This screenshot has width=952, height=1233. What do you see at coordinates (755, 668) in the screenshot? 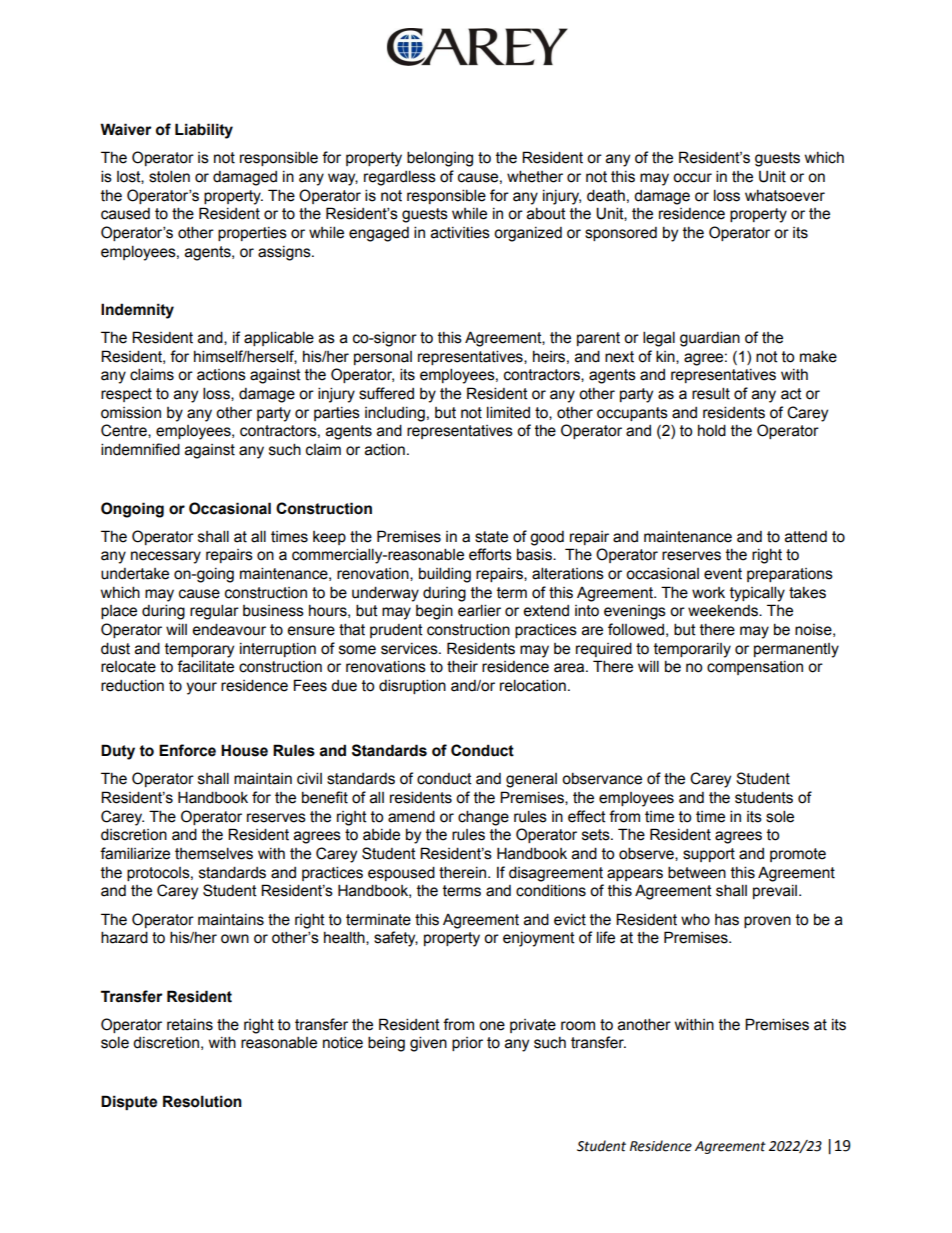
I see `compensation` at bounding box center [755, 668].
